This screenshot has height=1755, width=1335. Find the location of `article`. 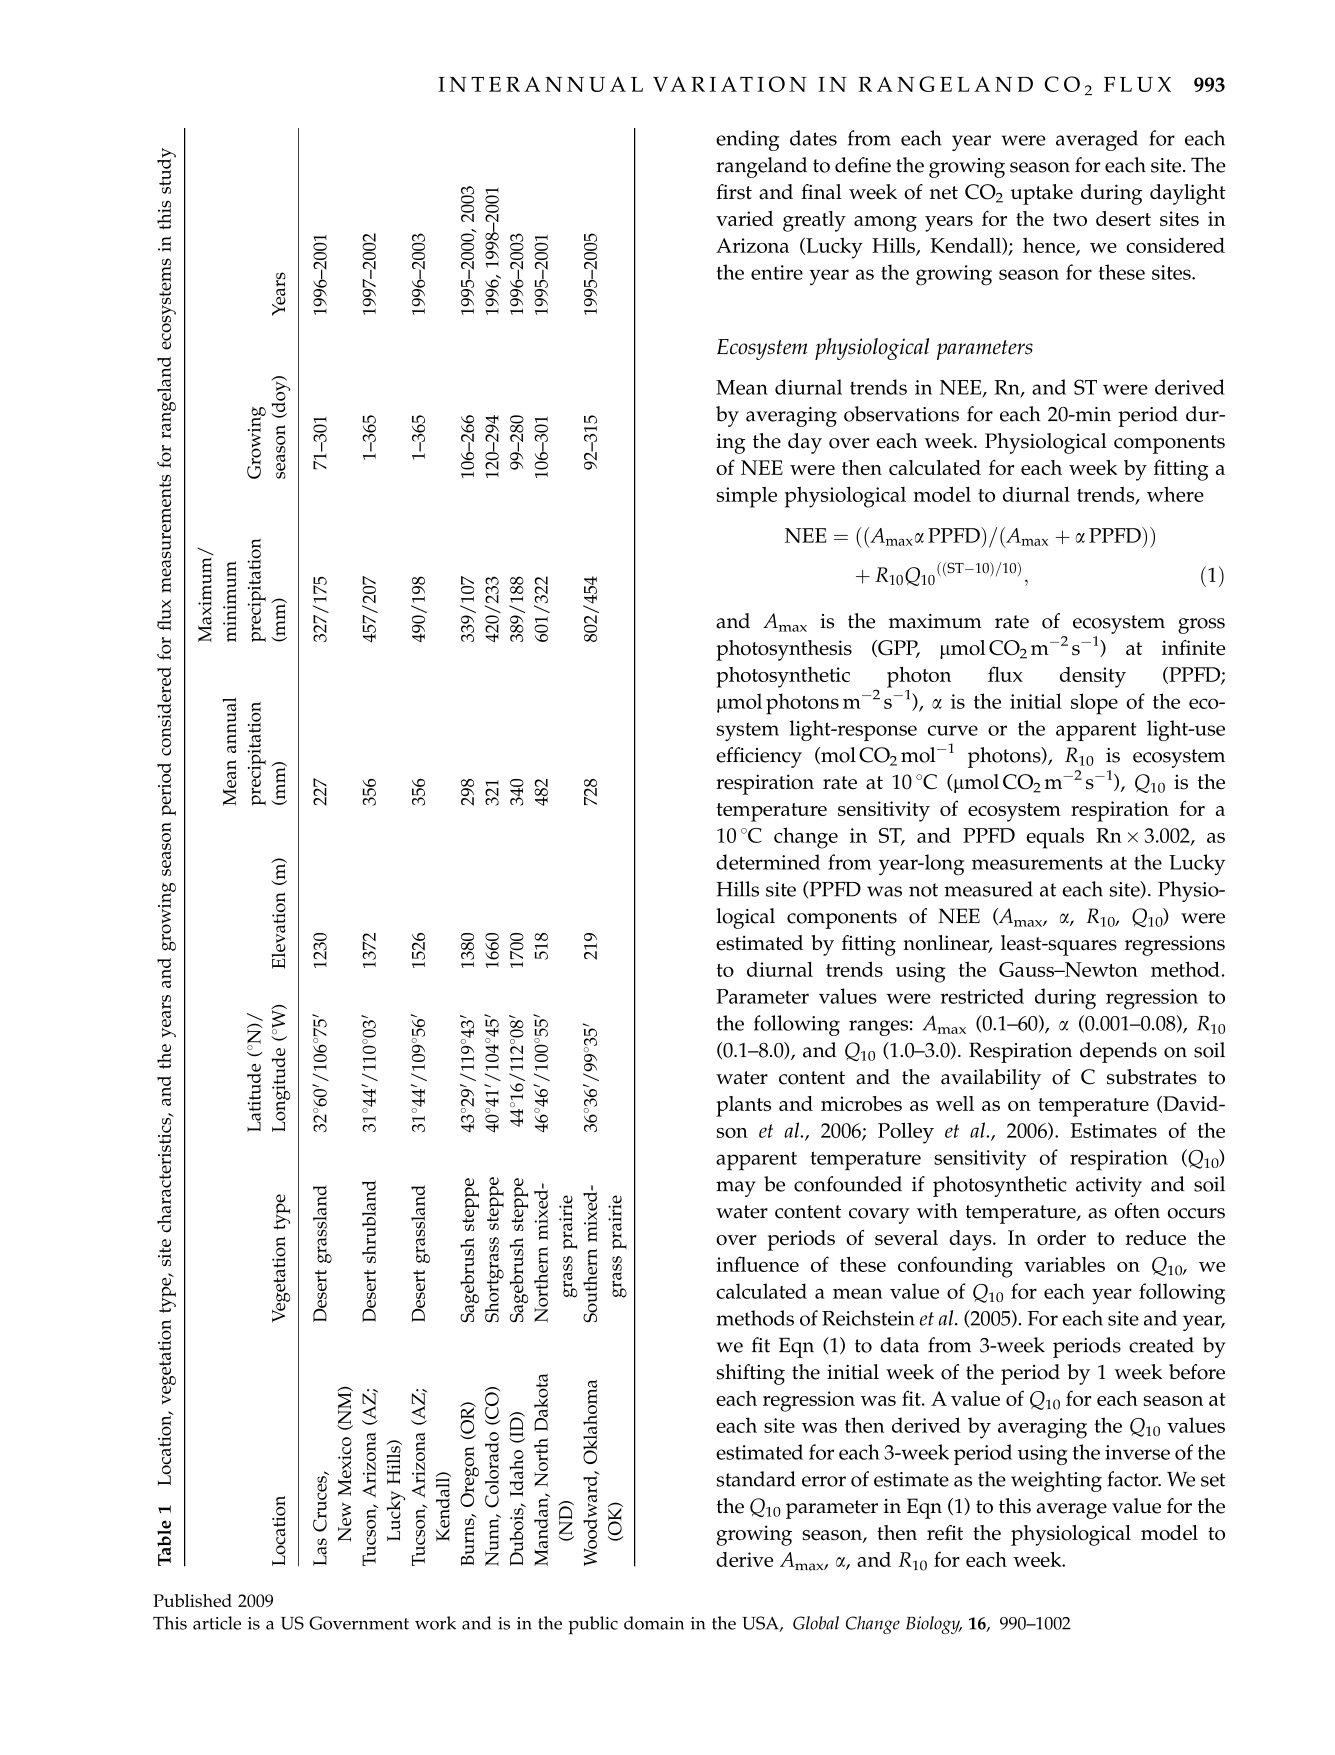

article is located at coordinates (217, 1623).
